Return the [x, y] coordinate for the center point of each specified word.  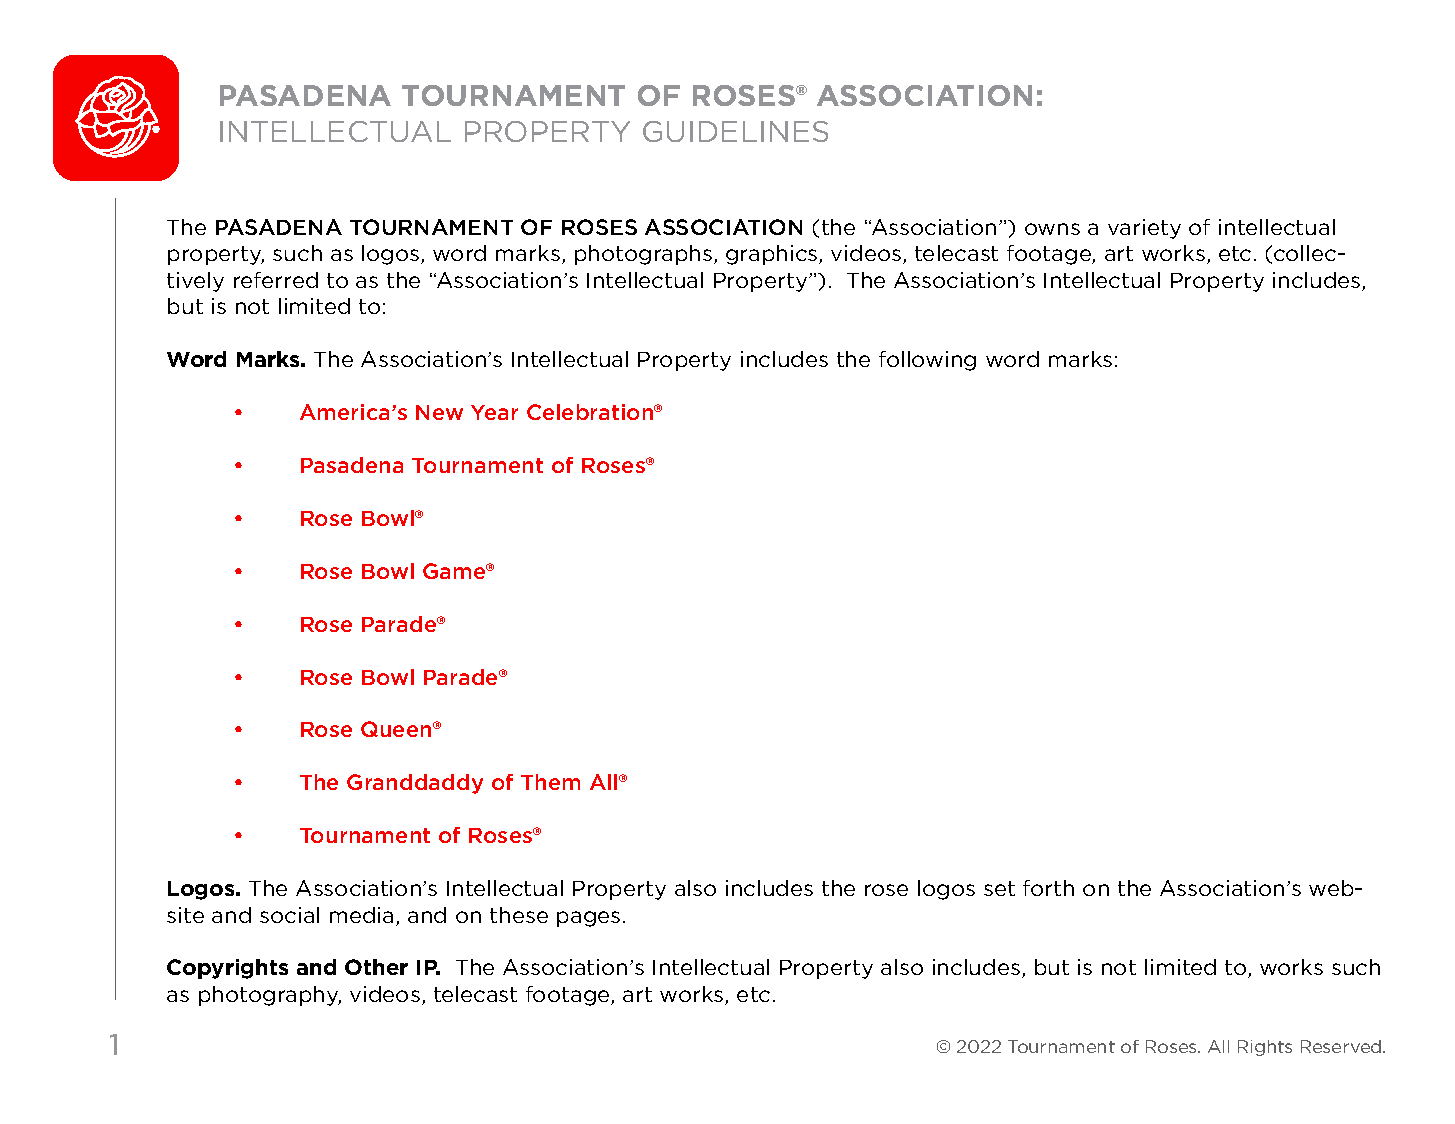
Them [550, 782]
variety [1144, 229]
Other [376, 967]
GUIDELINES [735, 131]
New [439, 412]
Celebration [591, 412]
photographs [645, 255]
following [927, 361]
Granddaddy [415, 784]
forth [1048, 888]
